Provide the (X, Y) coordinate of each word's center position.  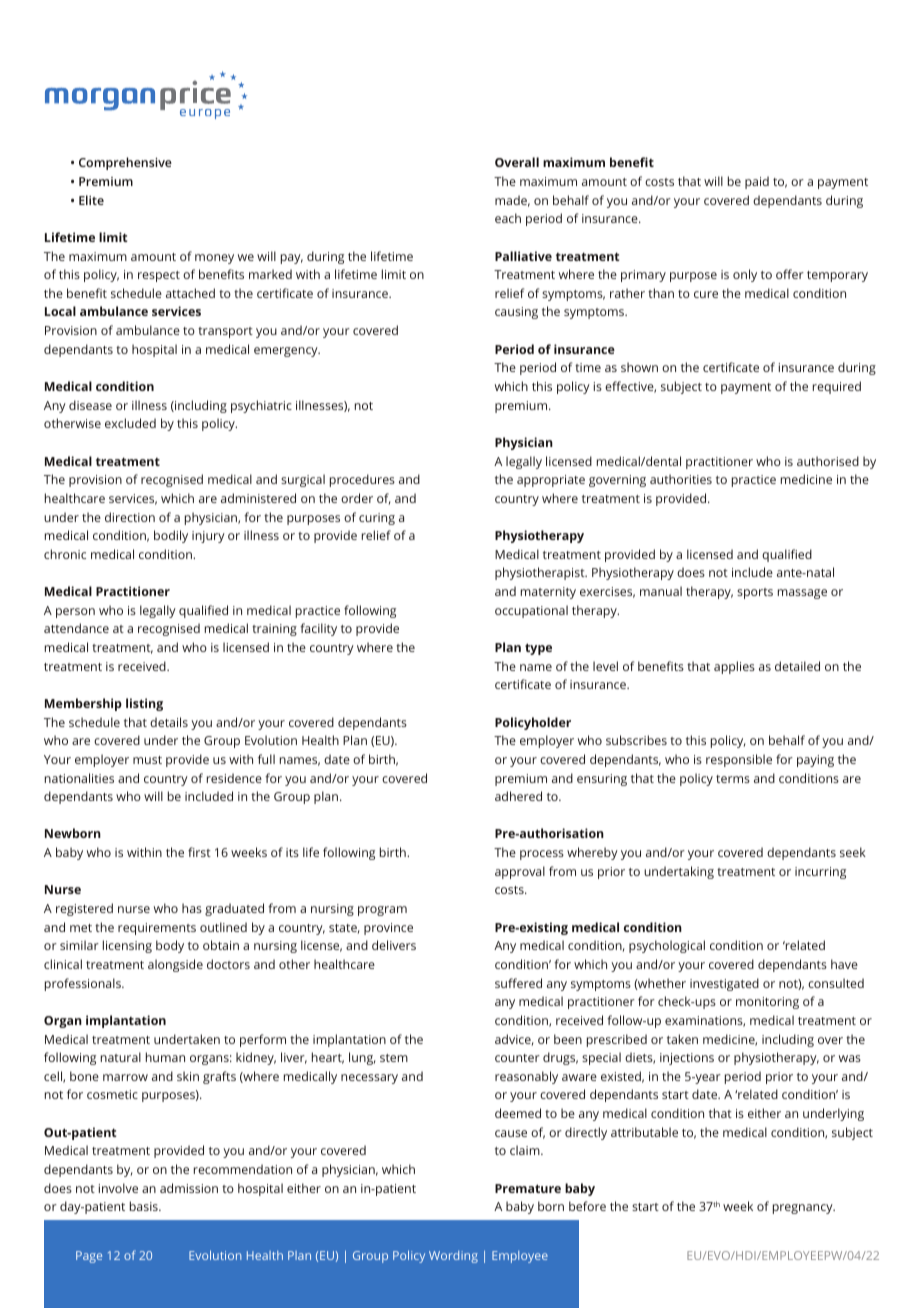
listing (144, 704)
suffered (518, 983)
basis (145, 1206)
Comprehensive (125, 163)
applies (734, 667)
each (508, 218)
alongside (175, 965)
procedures (362, 480)
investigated (724, 984)
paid (757, 182)
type (538, 649)
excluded (130, 423)
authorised (828, 461)
